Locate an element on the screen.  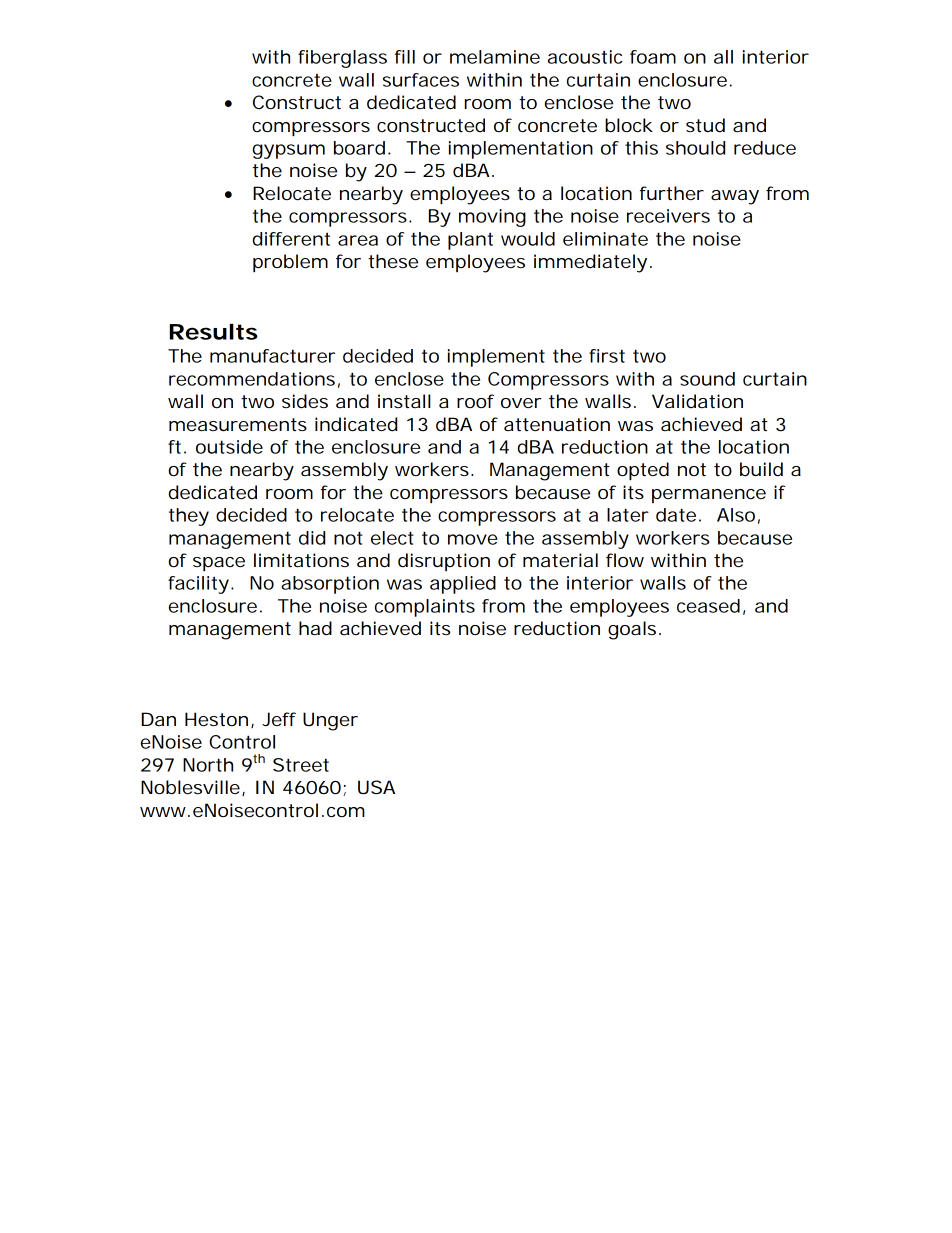
applied is located at coordinates (463, 585).
